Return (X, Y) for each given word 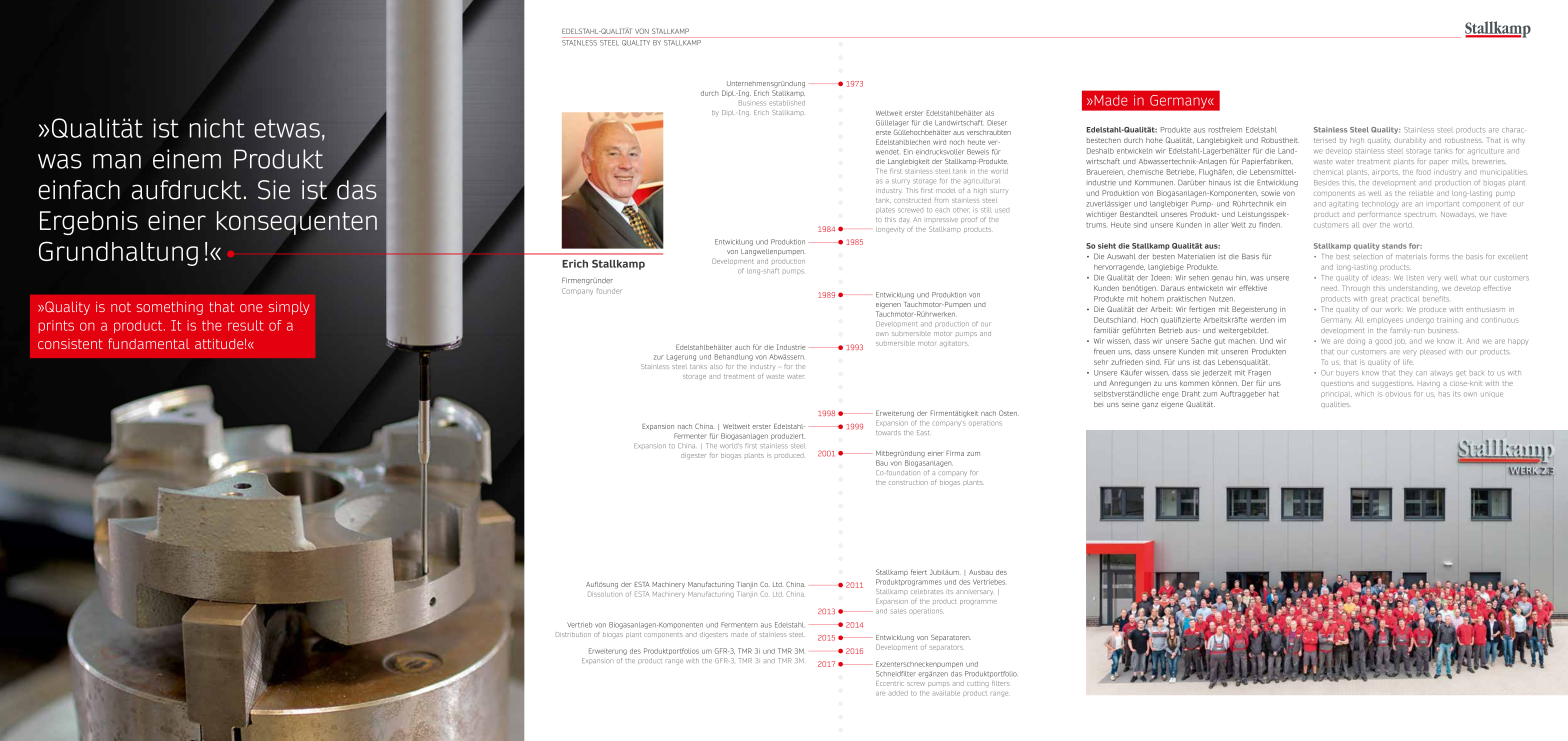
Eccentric (890, 683)
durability (1410, 141)
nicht (217, 128)
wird (939, 142)
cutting (978, 683)
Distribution (573, 634)
